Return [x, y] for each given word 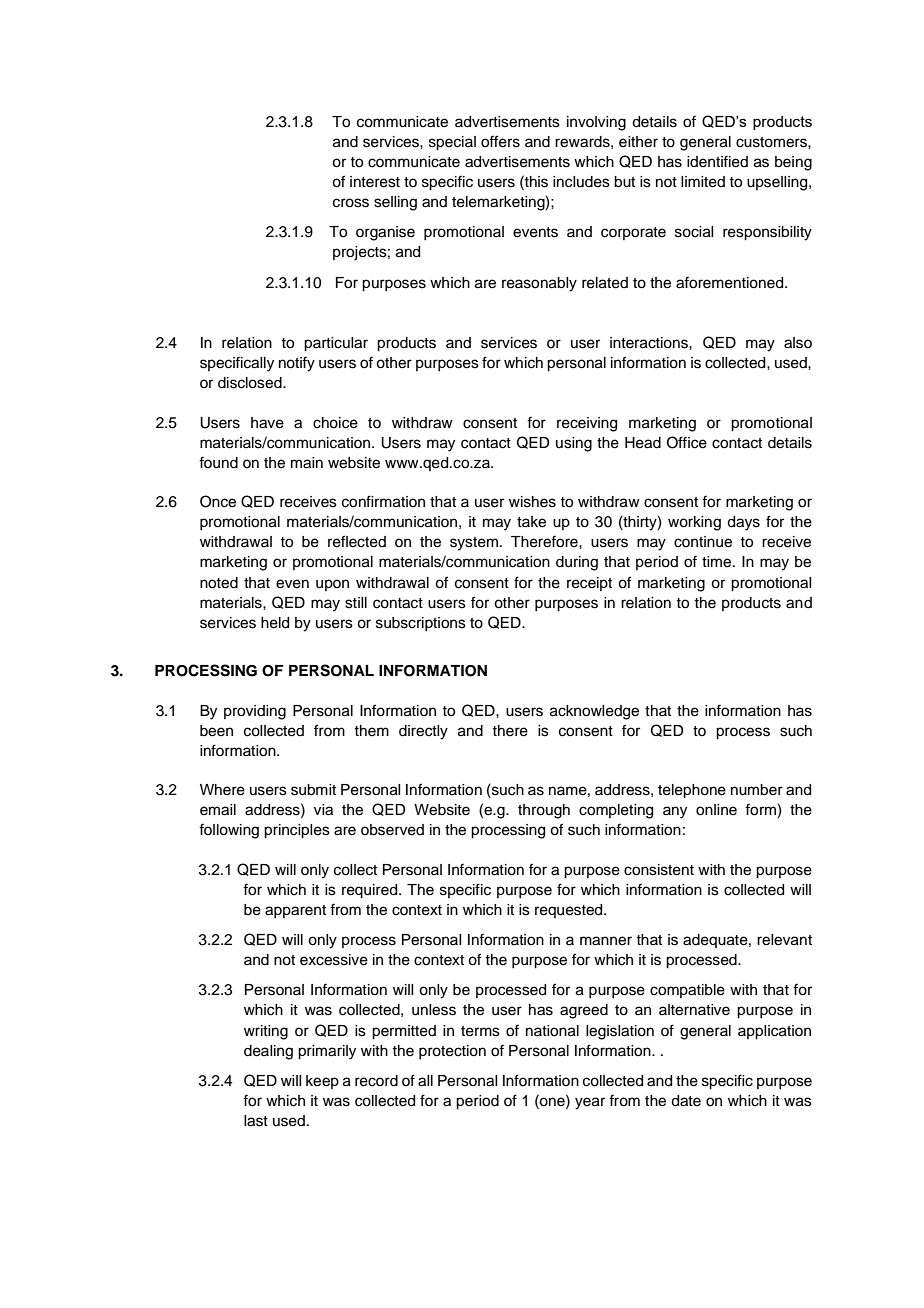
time [718, 562]
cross [351, 203]
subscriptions [421, 624]
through [544, 811]
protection [452, 1052]
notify [297, 364]
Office [687, 442]
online [716, 810]
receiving [587, 424]
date [686, 1101]
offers [500, 141]
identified [717, 161]
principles [297, 831]
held [275, 623]
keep [322, 1082]
